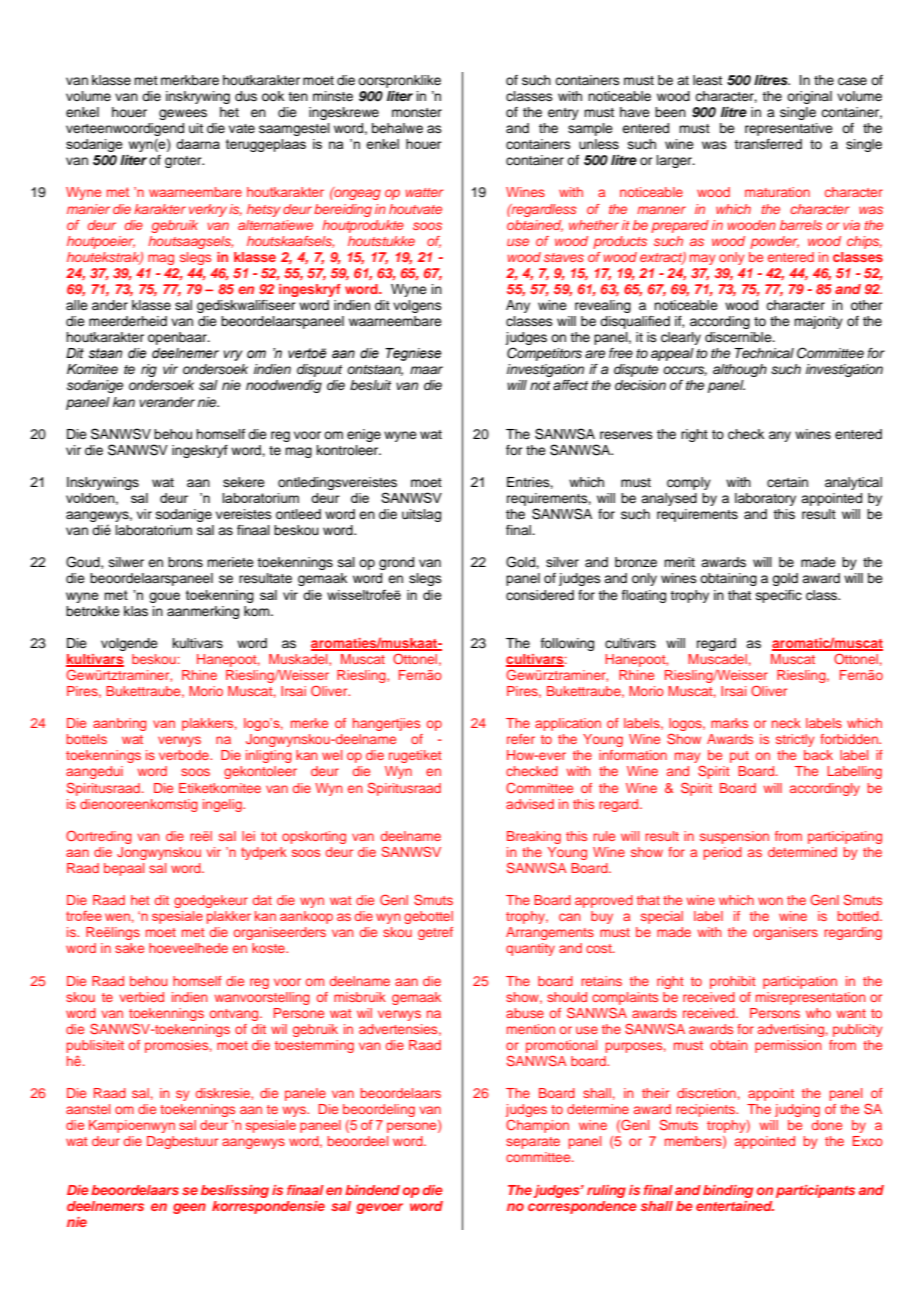 The height and width of the document is (1308, 924). Describe the element at coordinates (530, 949) in the document. I see `quantity` at that location.
